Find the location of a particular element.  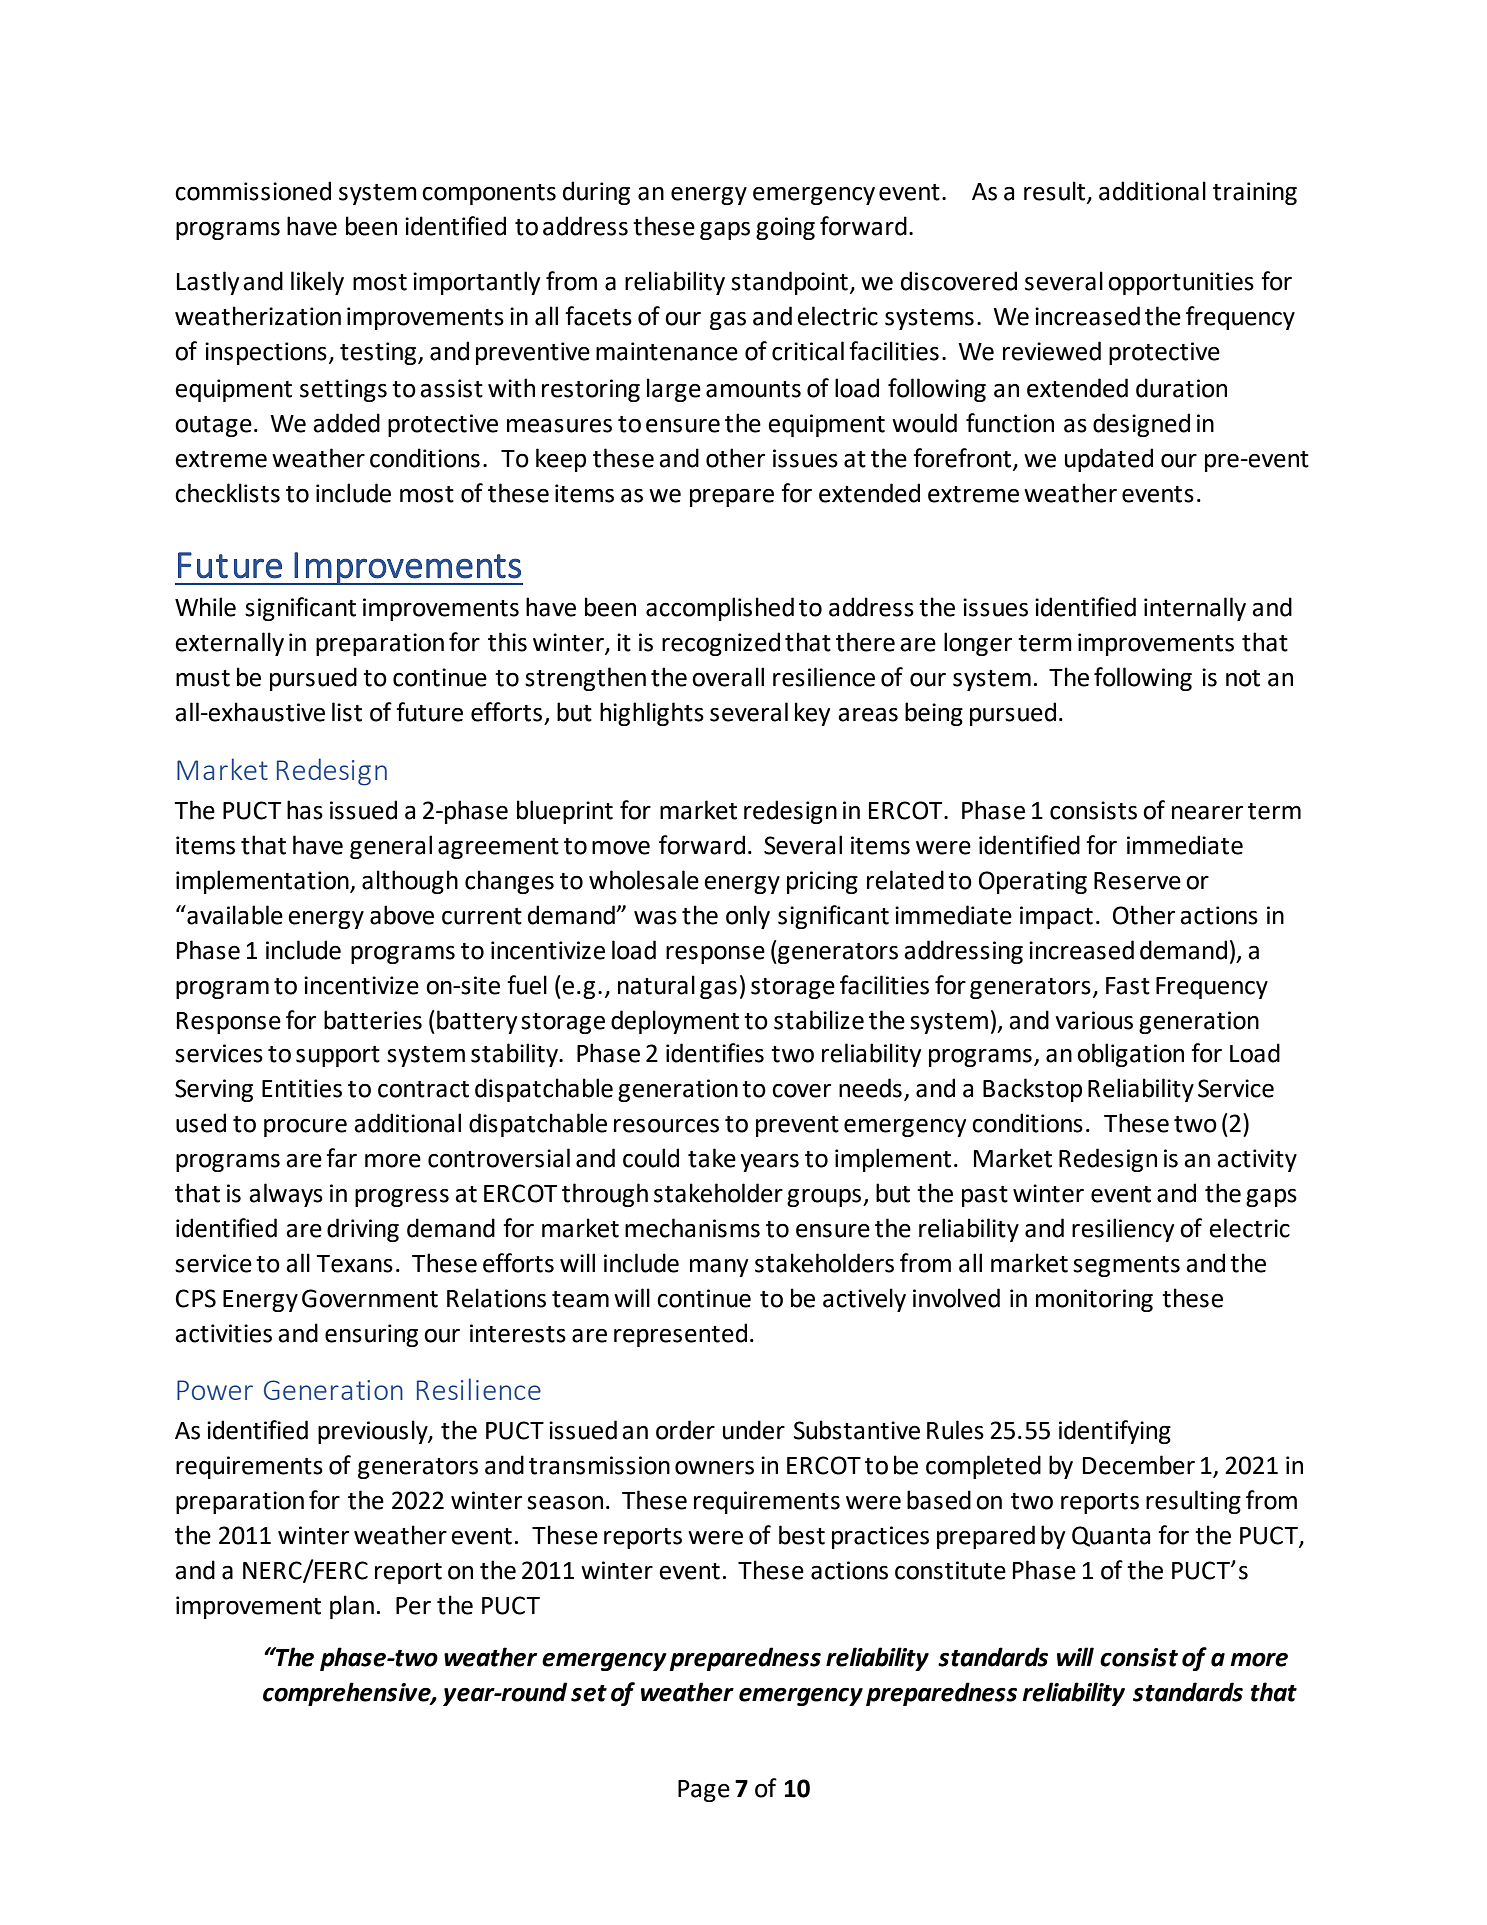

must is located at coordinates (203, 678).
